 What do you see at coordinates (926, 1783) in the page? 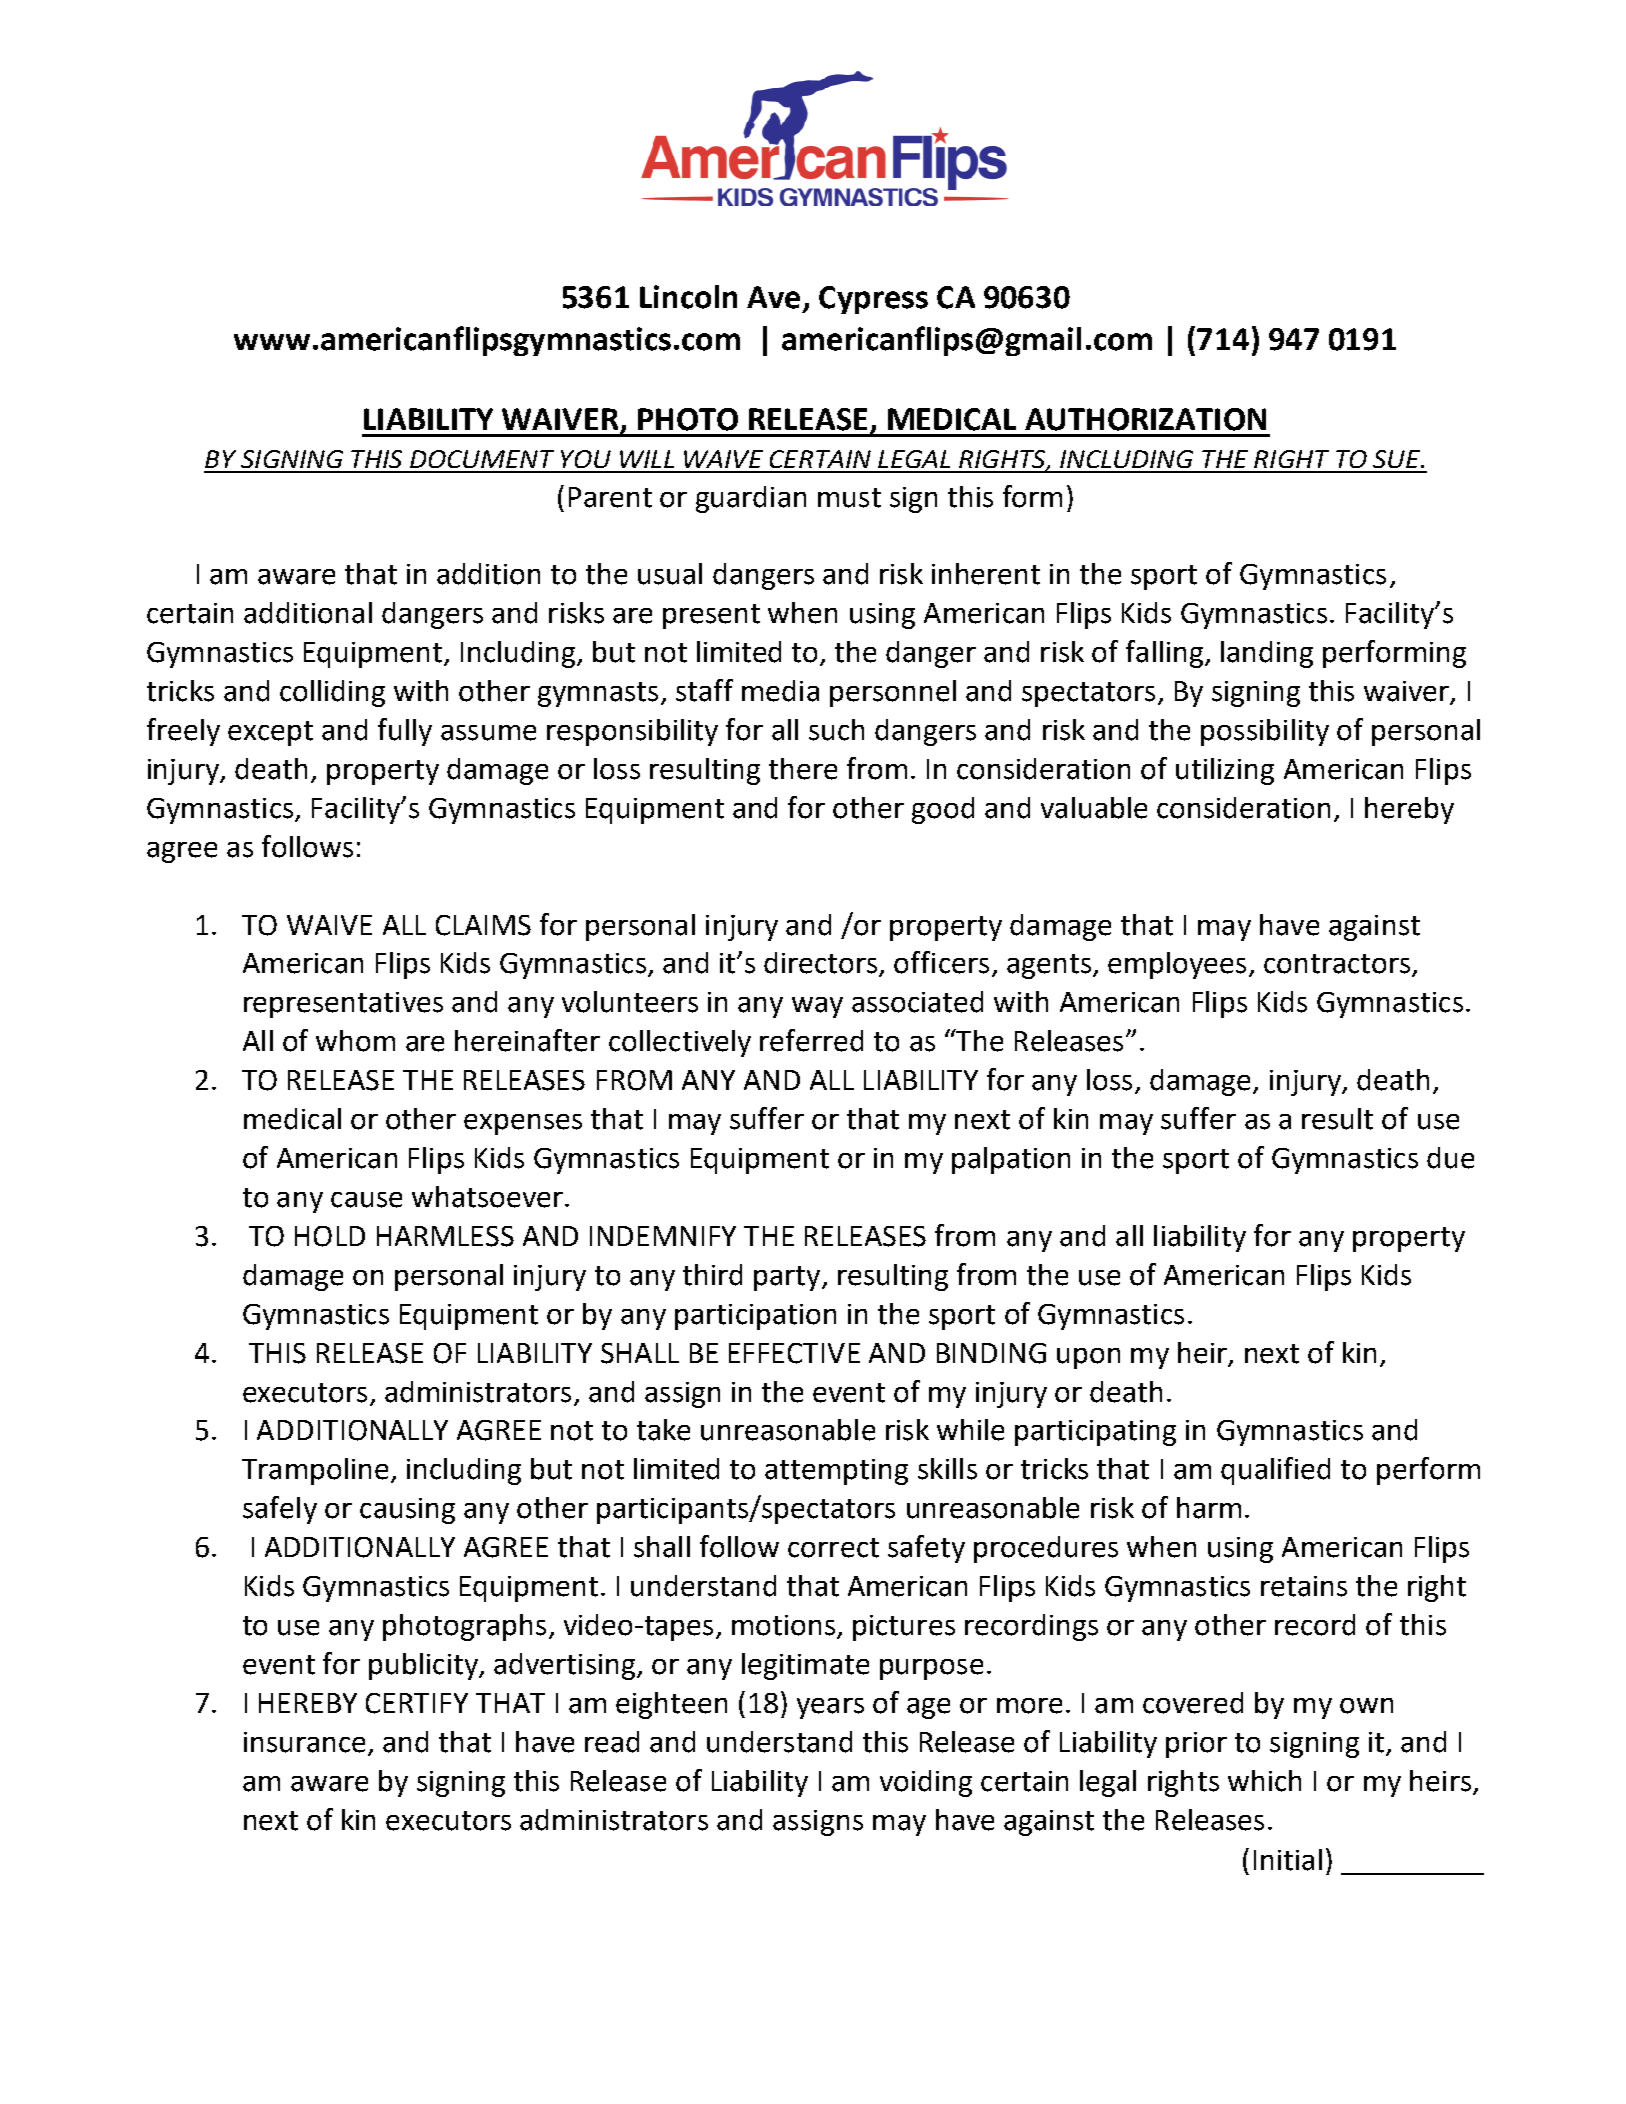
I see `voiding` at bounding box center [926, 1783].
